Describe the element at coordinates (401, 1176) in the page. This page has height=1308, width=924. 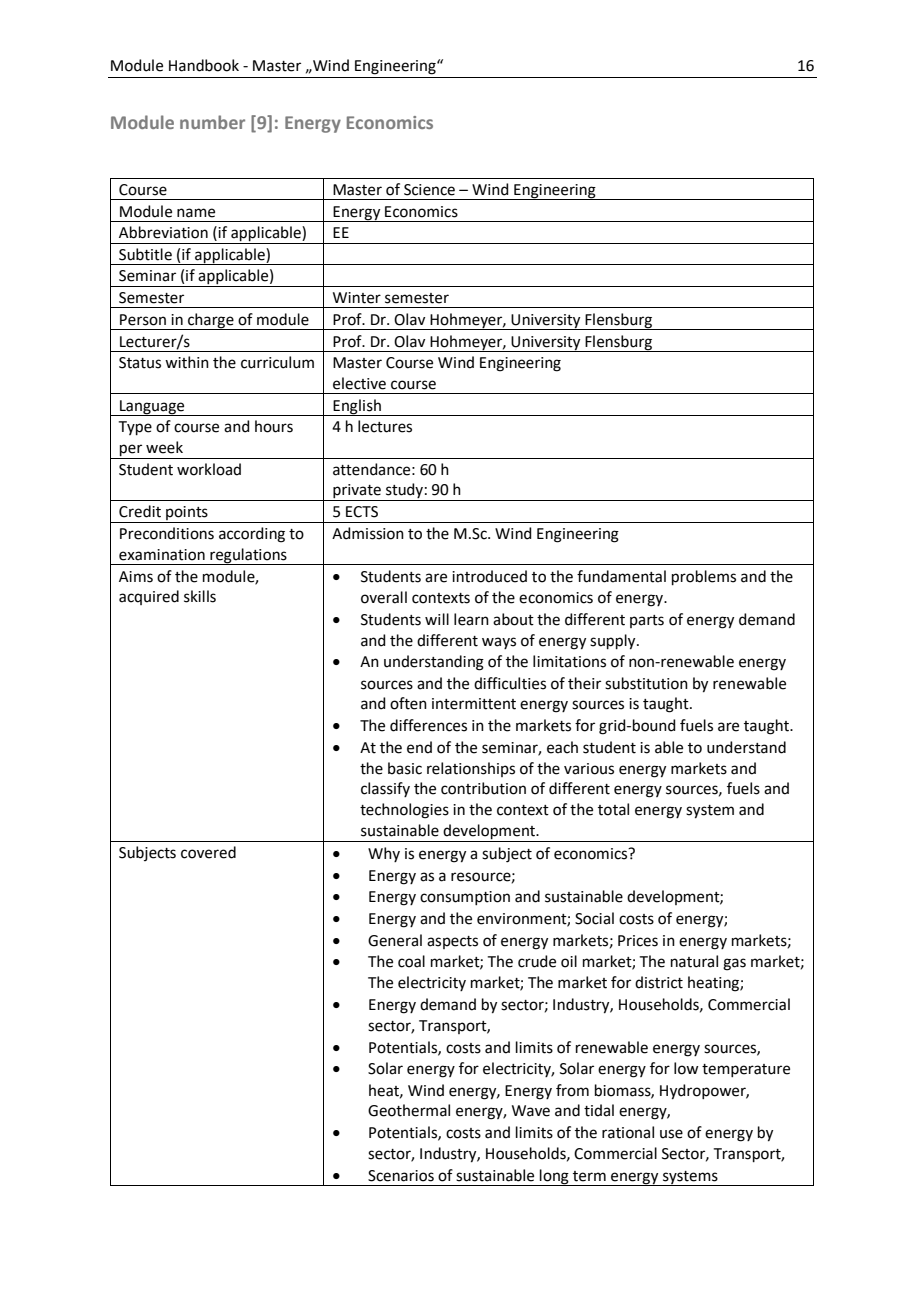
I see `Scenarios` at that location.
